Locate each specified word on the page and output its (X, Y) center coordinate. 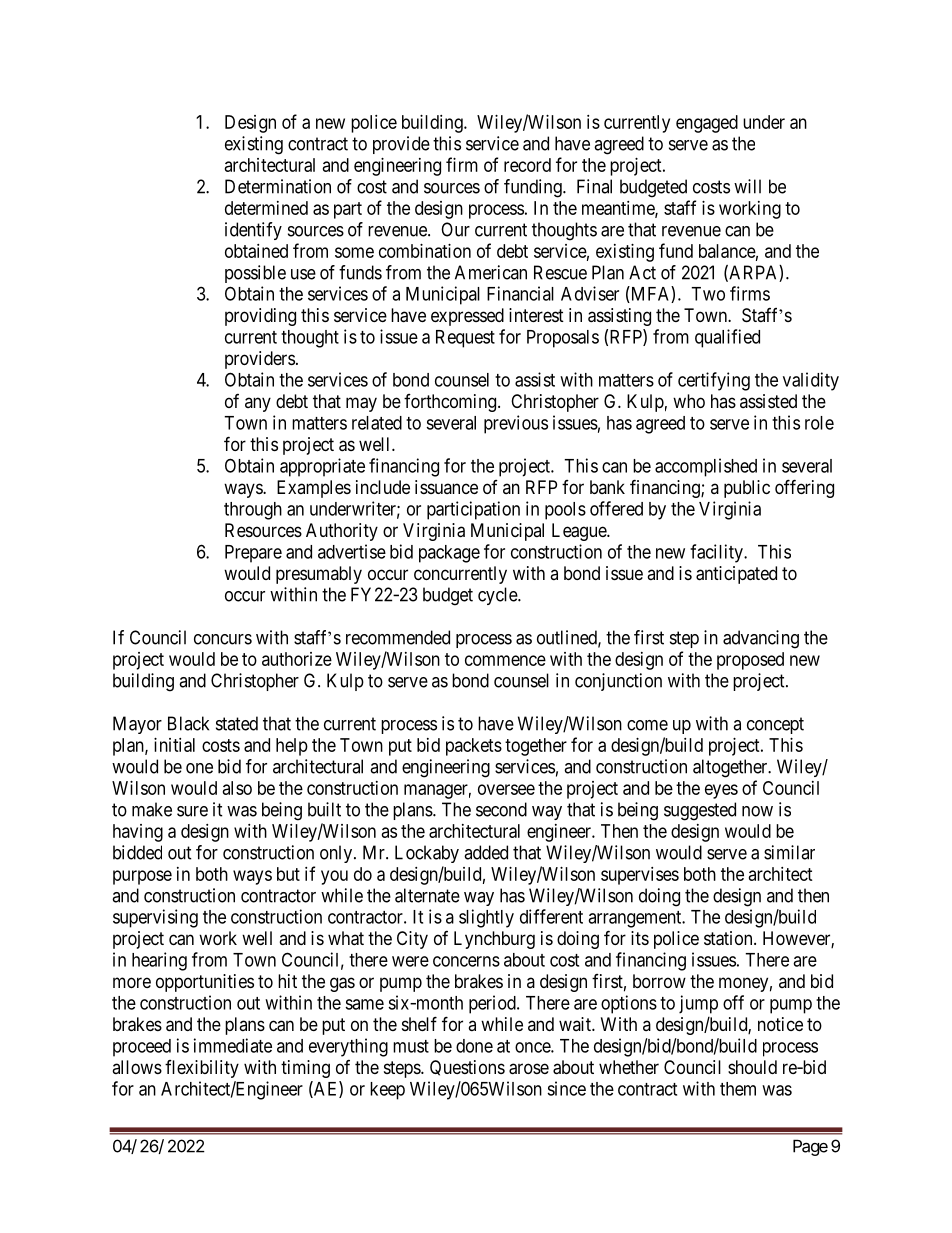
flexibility (202, 1069)
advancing (761, 639)
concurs (223, 639)
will (747, 186)
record (527, 165)
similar (789, 852)
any (258, 404)
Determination (278, 186)
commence (505, 660)
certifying (714, 381)
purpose (142, 877)
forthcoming (451, 403)
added (486, 852)
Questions (467, 1068)
